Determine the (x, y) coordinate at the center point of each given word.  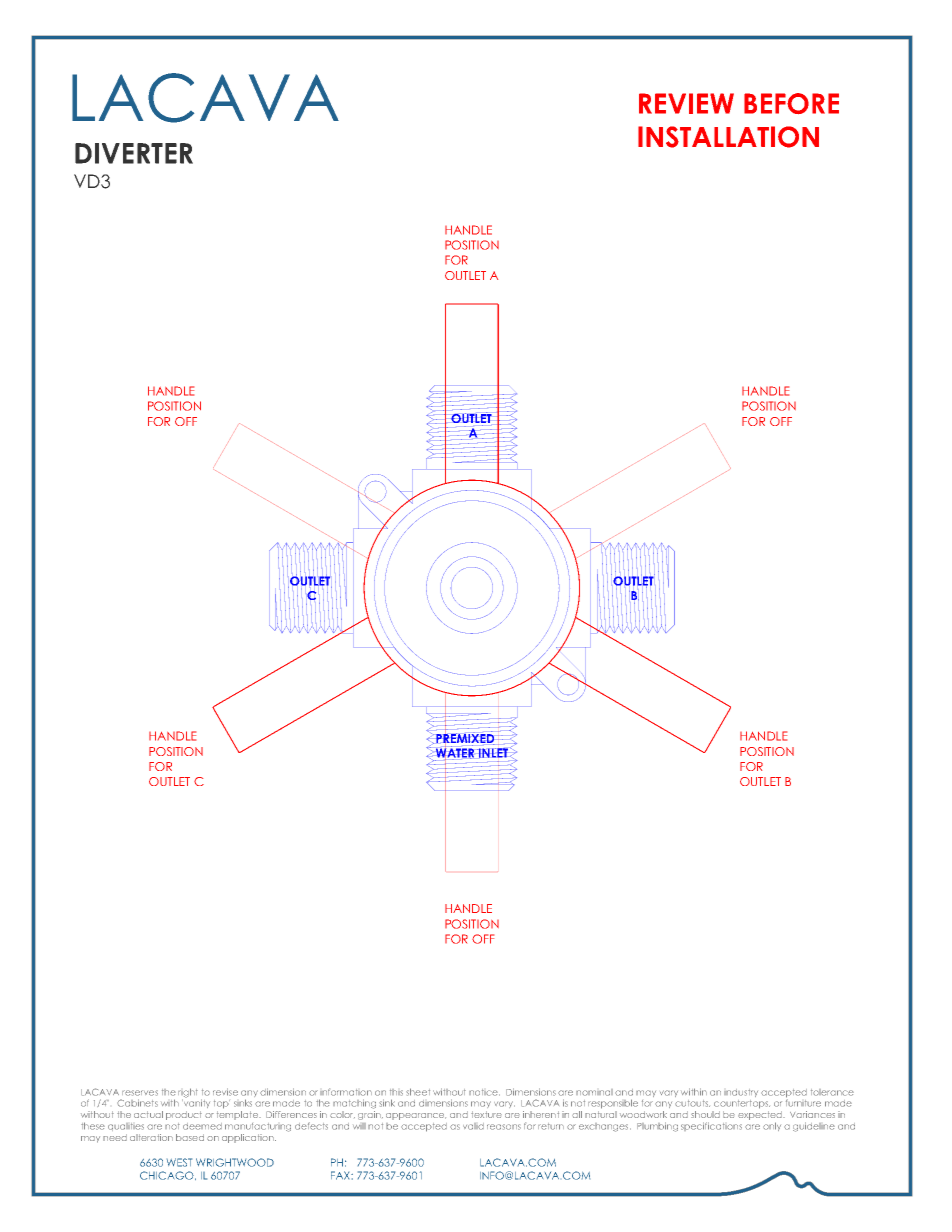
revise (225, 1092)
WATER (455, 753)
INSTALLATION (728, 137)
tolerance (832, 1092)
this (396, 1092)
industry (741, 1093)
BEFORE (791, 103)
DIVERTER (134, 153)
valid (473, 1126)
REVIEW (686, 103)
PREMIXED (465, 739)
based (190, 1137)
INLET (494, 752)
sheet (418, 1092)
